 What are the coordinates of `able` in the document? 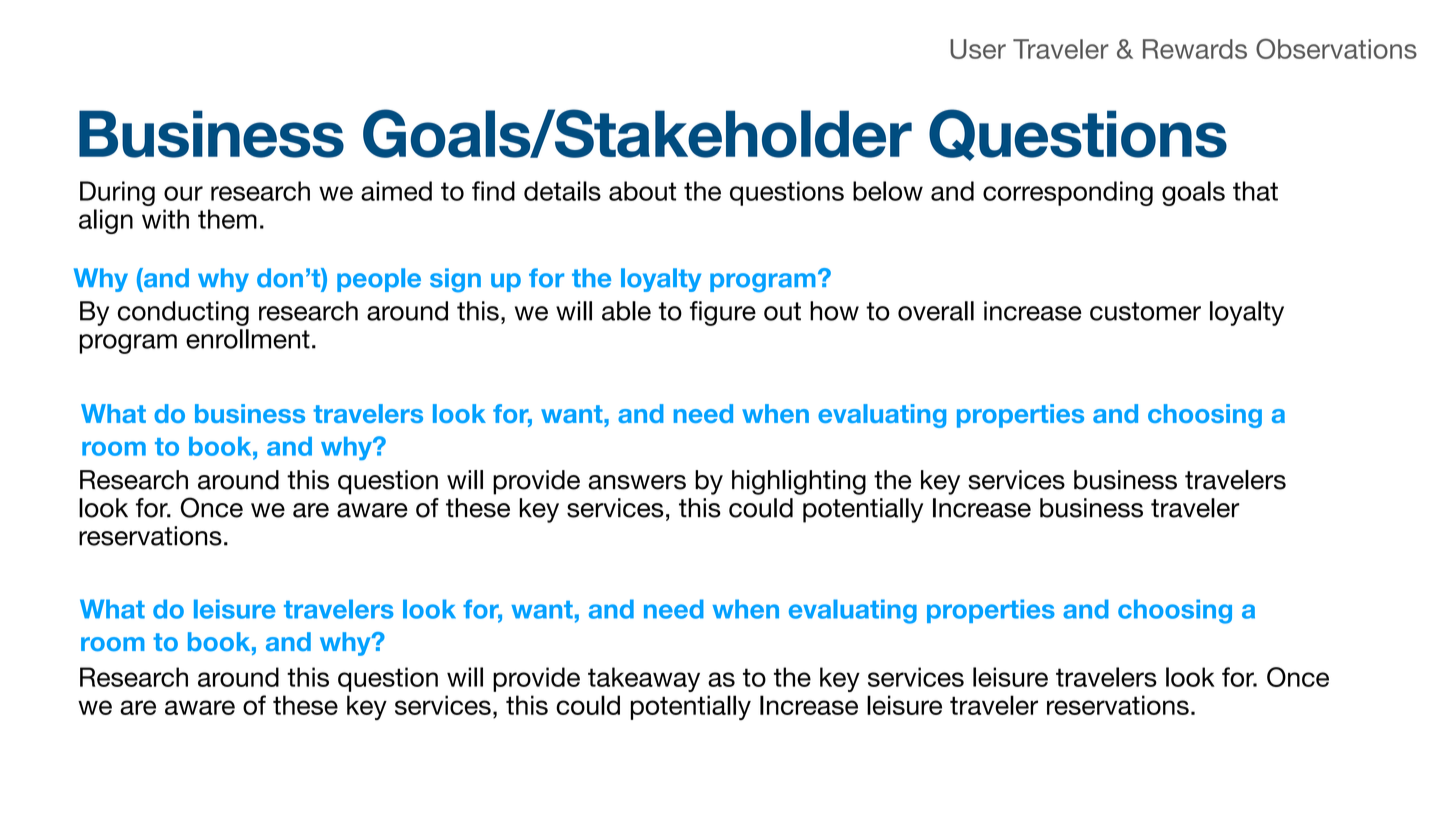 It's located at (626, 311).
